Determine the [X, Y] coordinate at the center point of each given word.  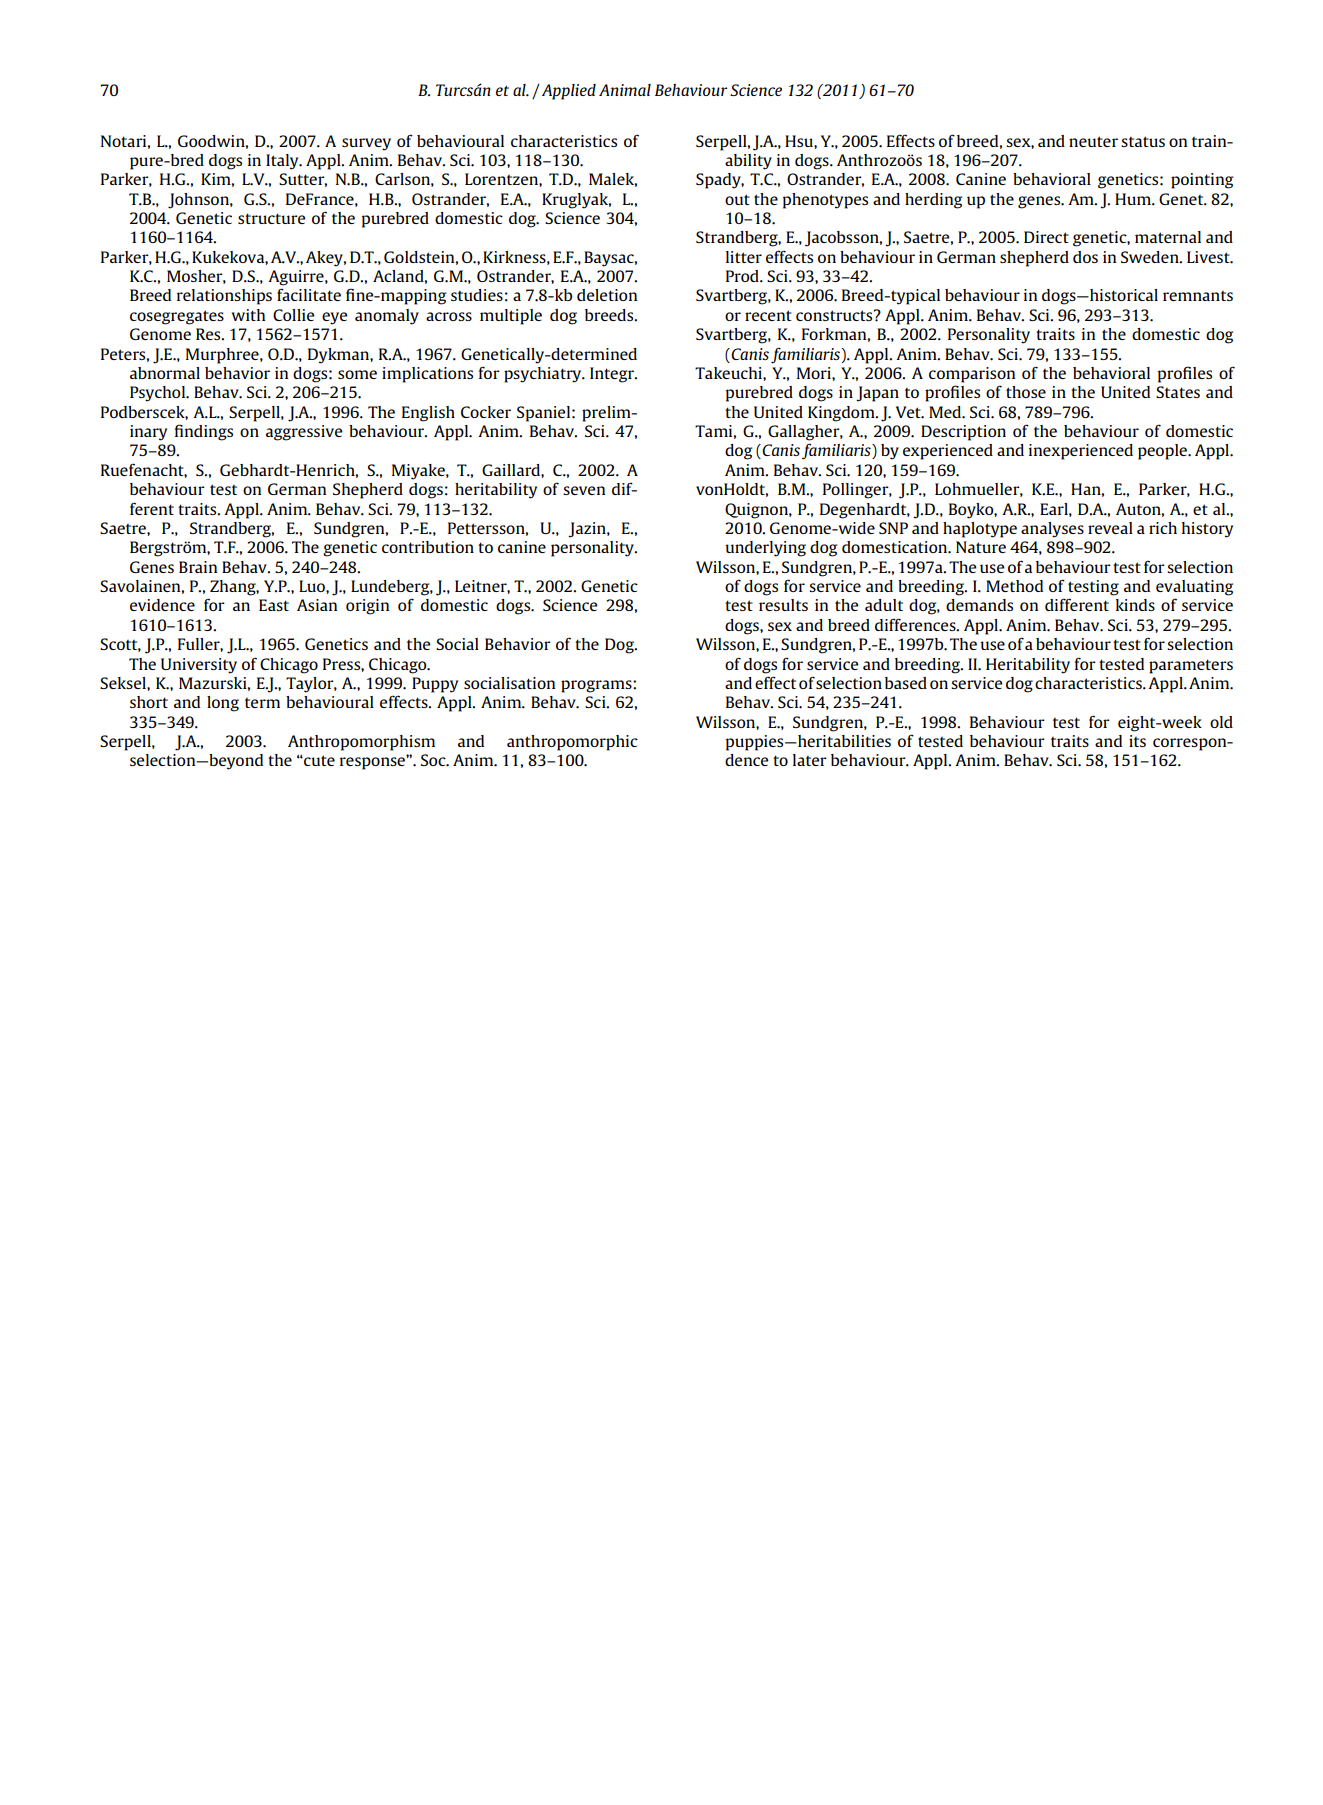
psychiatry [544, 375]
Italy [283, 162]
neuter [1093, 141]
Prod [743, 276]
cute [318, 760]
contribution [428, 547]
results [783, 605]
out [737, 199]
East [274, 605]
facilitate [309, 294]
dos [1085, 257]
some [357, 374]
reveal [1110, 528]
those [1026, 392]
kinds [1135, 605]
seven [584, 490]
